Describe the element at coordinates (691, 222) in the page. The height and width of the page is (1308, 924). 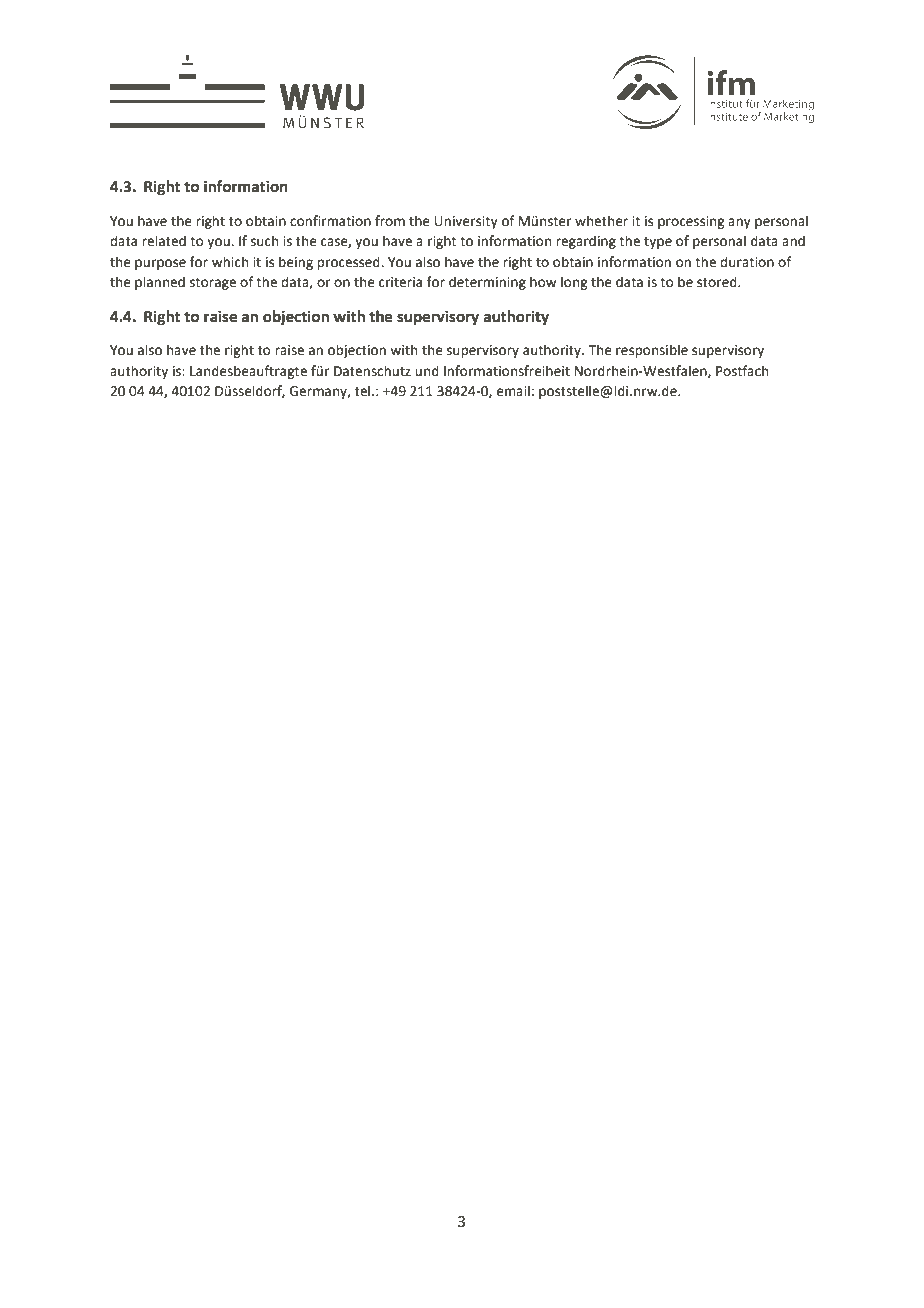
I see `processing` at that location.
